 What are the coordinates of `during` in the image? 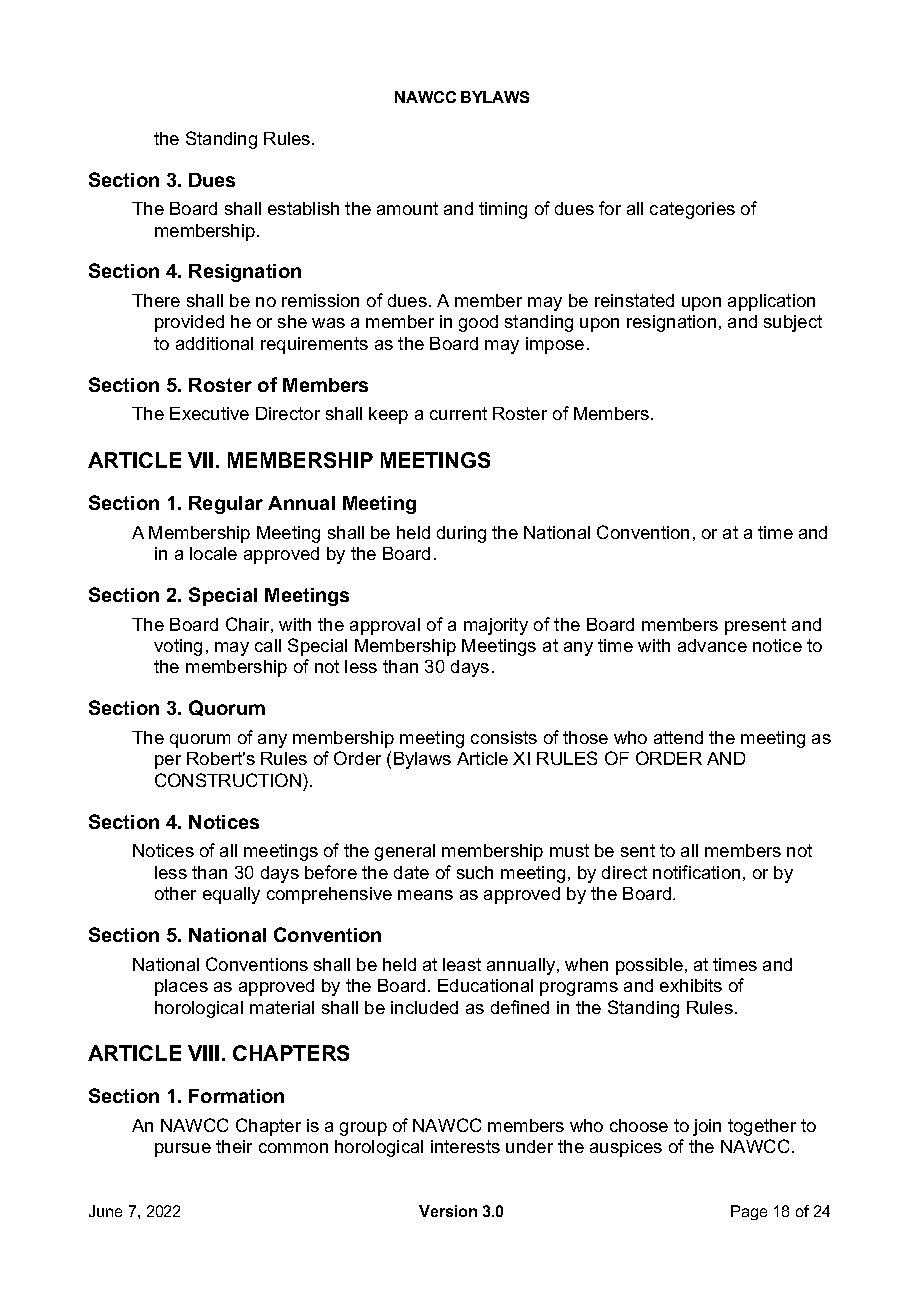 It's located at (461, 534).
